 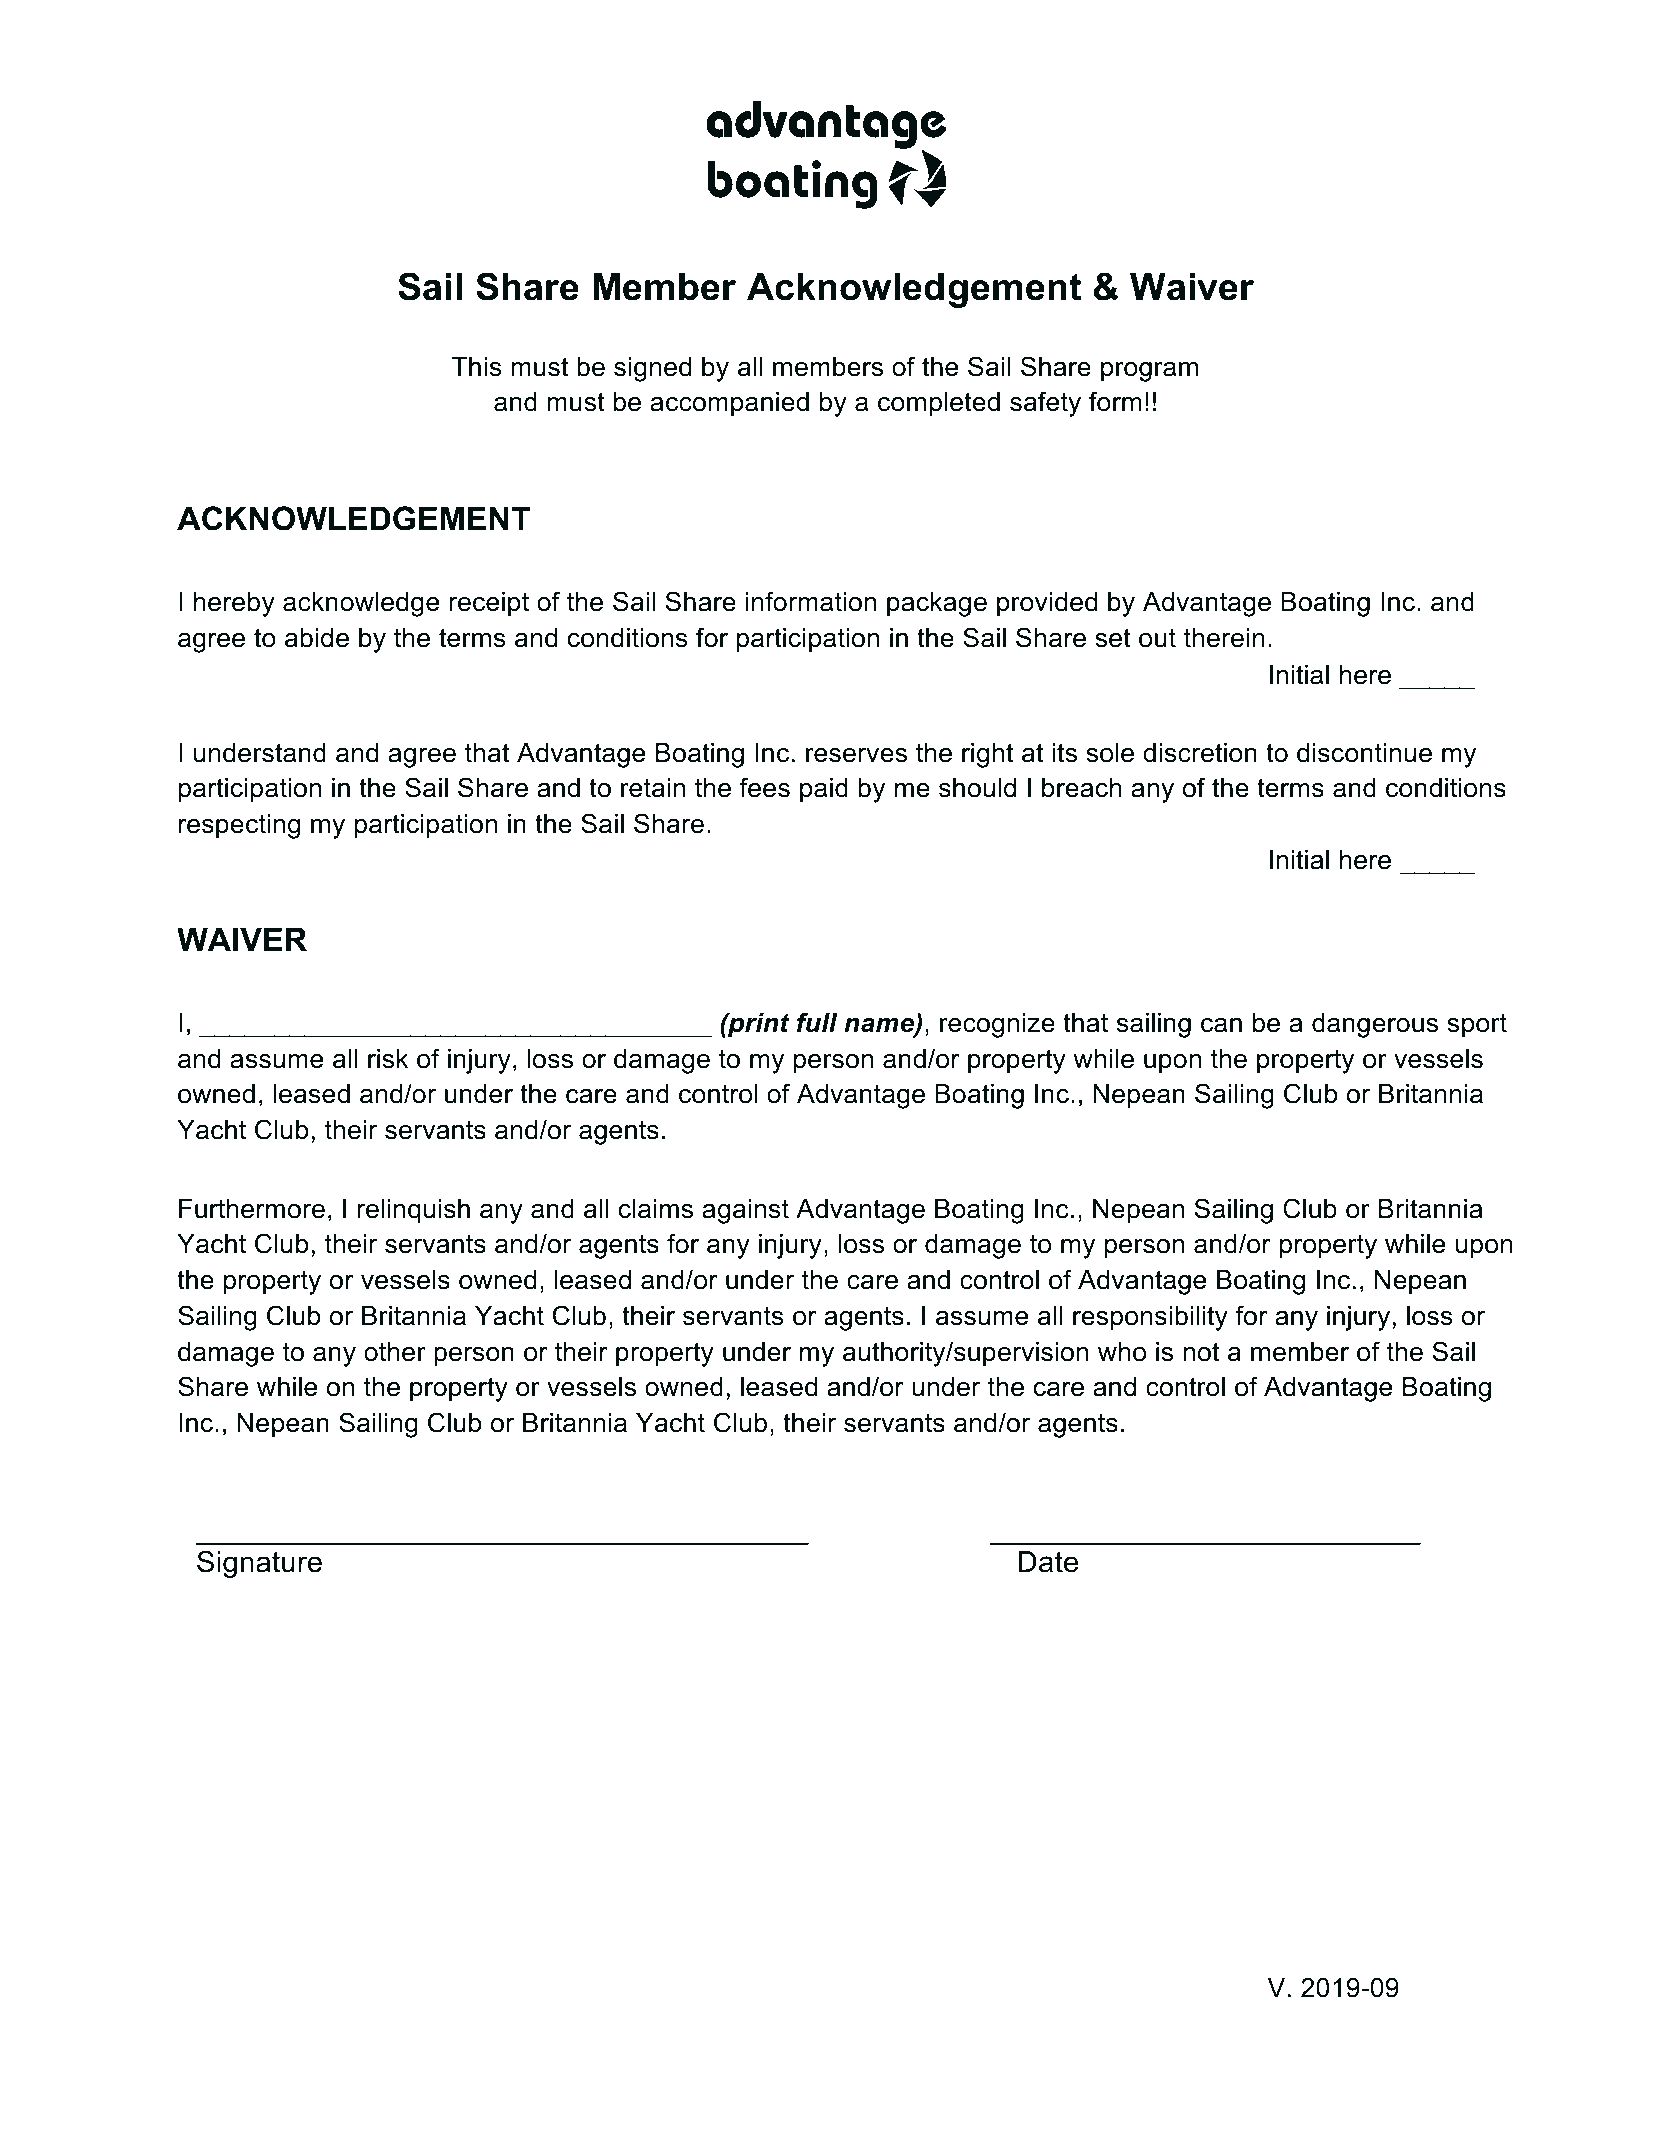 What do you see at coordinates (1149, 372) in the document?
I see `program` at bounding box center [1149, 372].
